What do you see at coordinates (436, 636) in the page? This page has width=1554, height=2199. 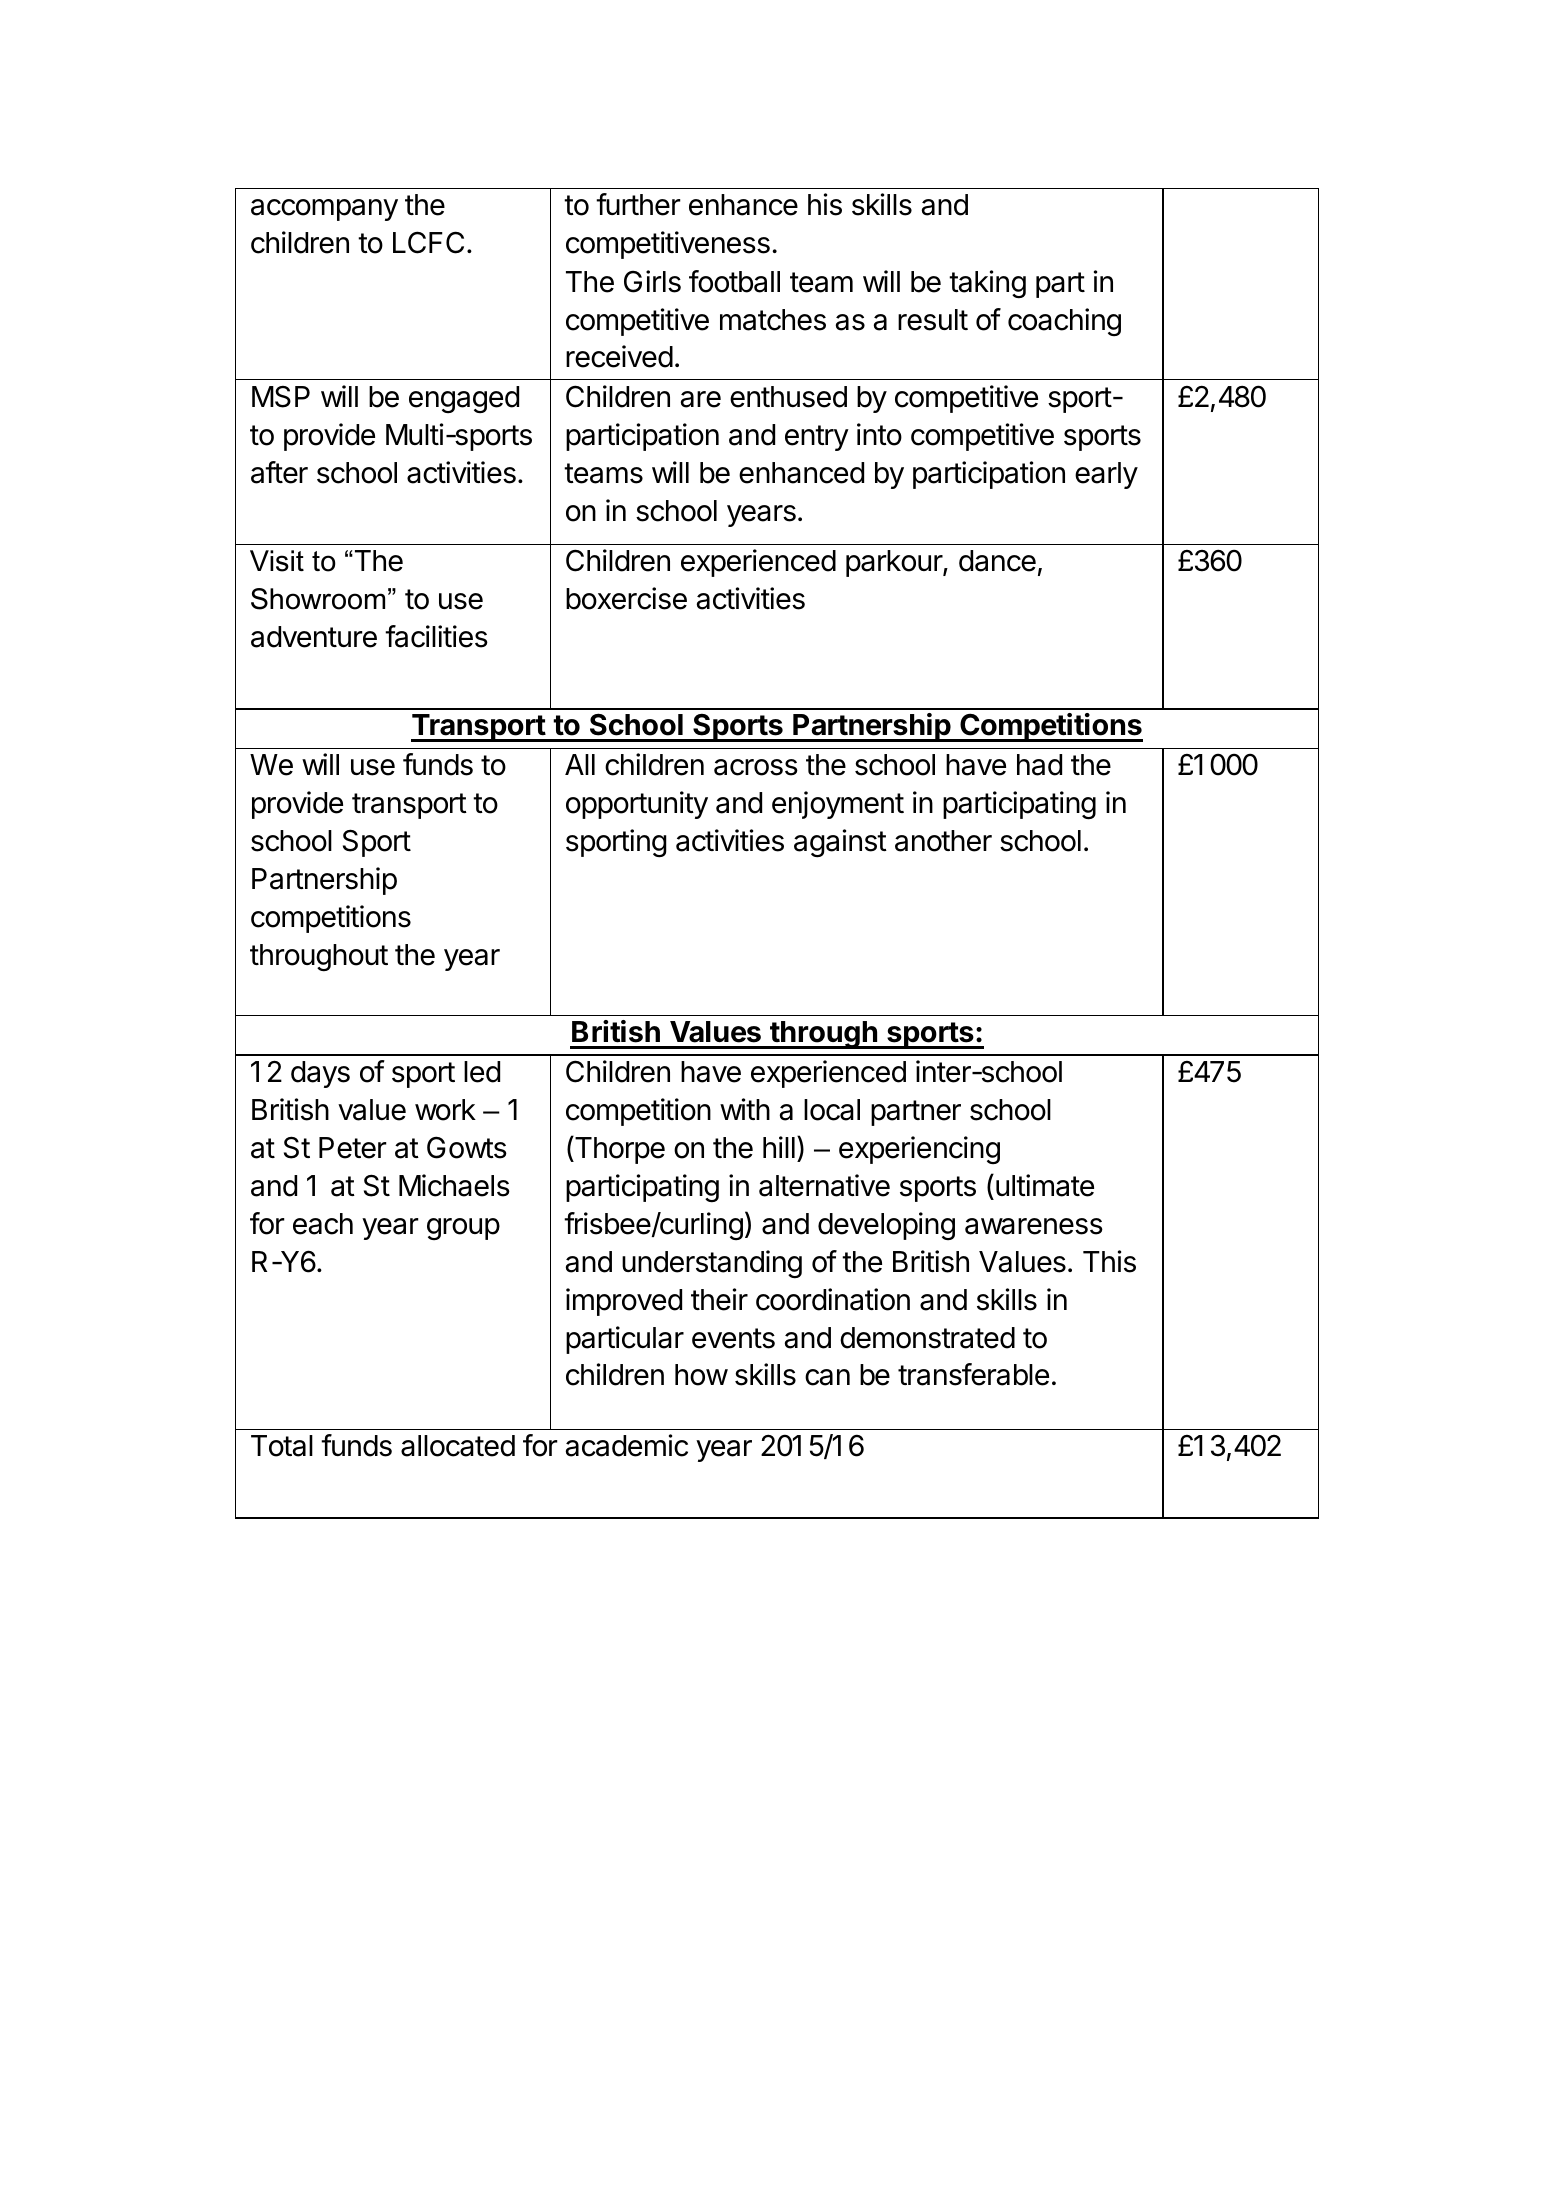 I see `facilities` at bounding box center [436, 636].
